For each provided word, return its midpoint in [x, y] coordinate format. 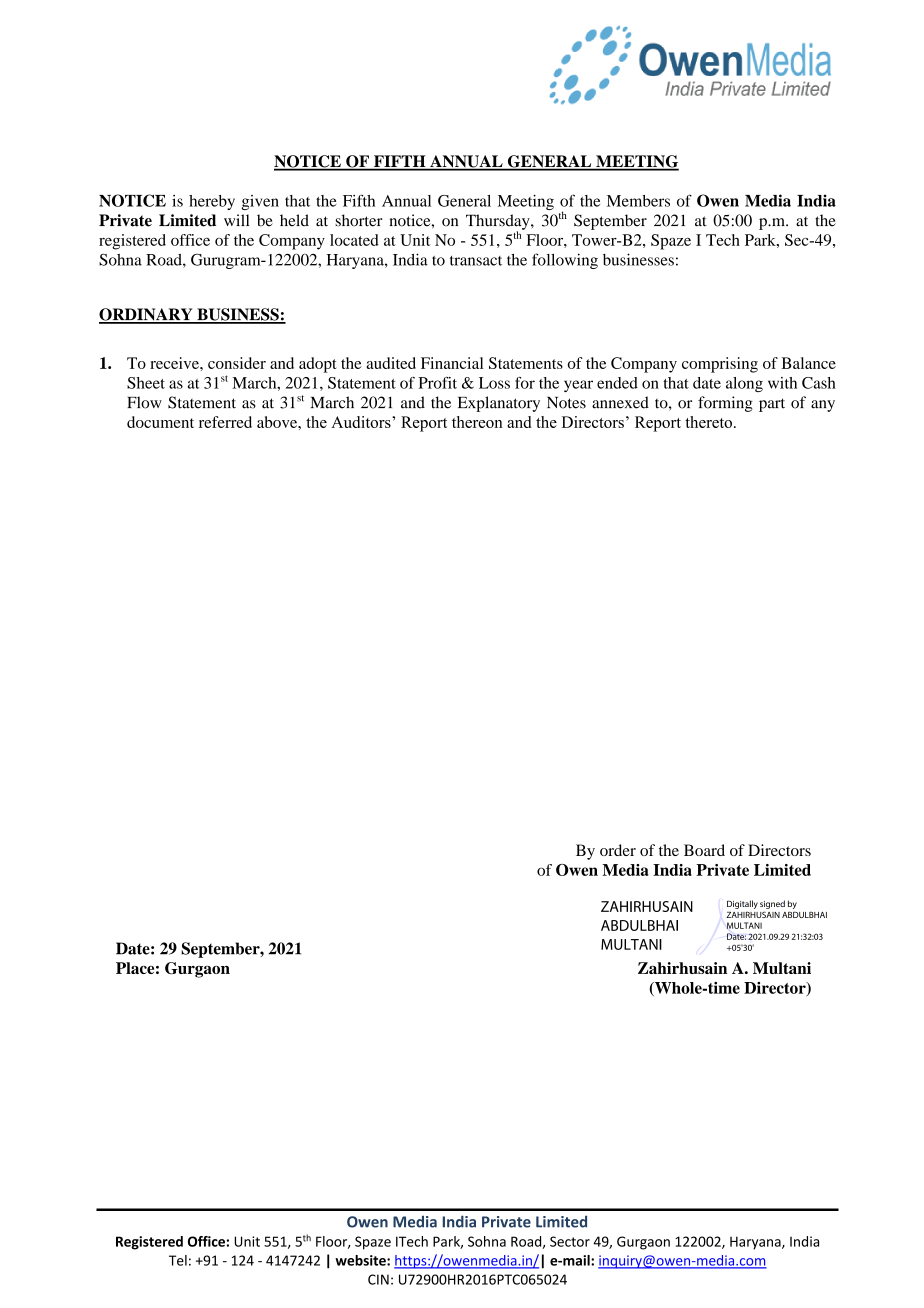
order [618, 850]
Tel [178, 1260]
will [236, 220]
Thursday [499, 223]
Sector [570, 1241]
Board [704, 850]
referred [225, 422]
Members [638, 201]
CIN [378, 1279]
